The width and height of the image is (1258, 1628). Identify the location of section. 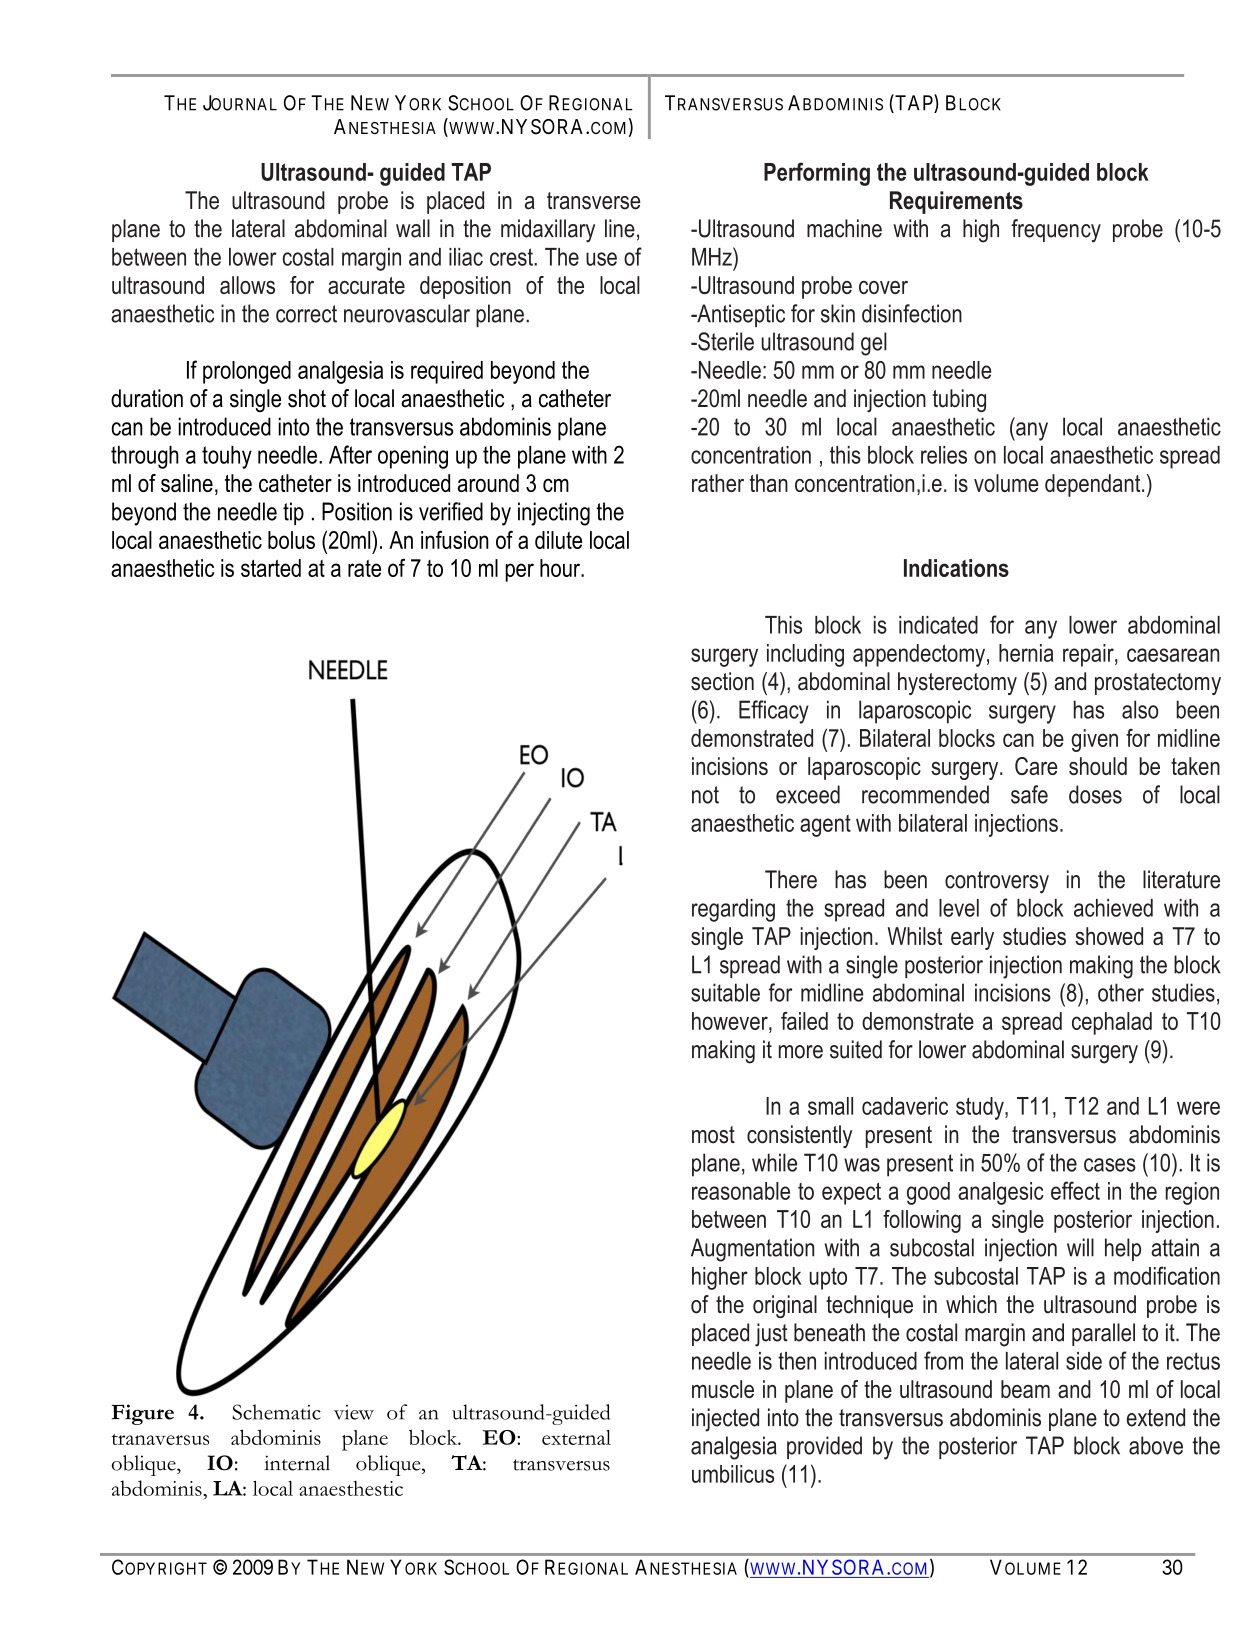
(722, 681).
